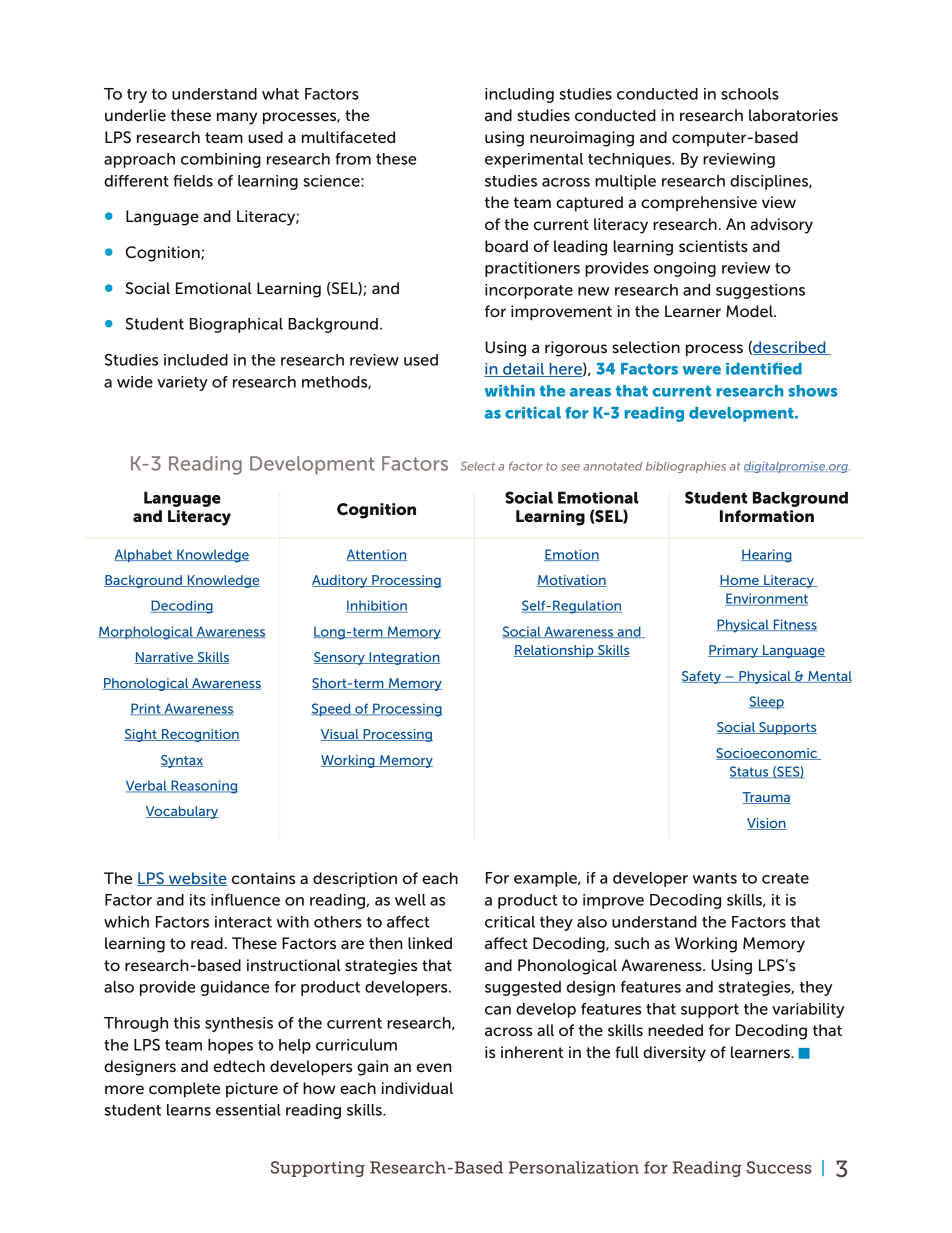 The image size is (952, 1233). Describe the element at coordinates (196, 879) in the image. I see `website` at that location.
